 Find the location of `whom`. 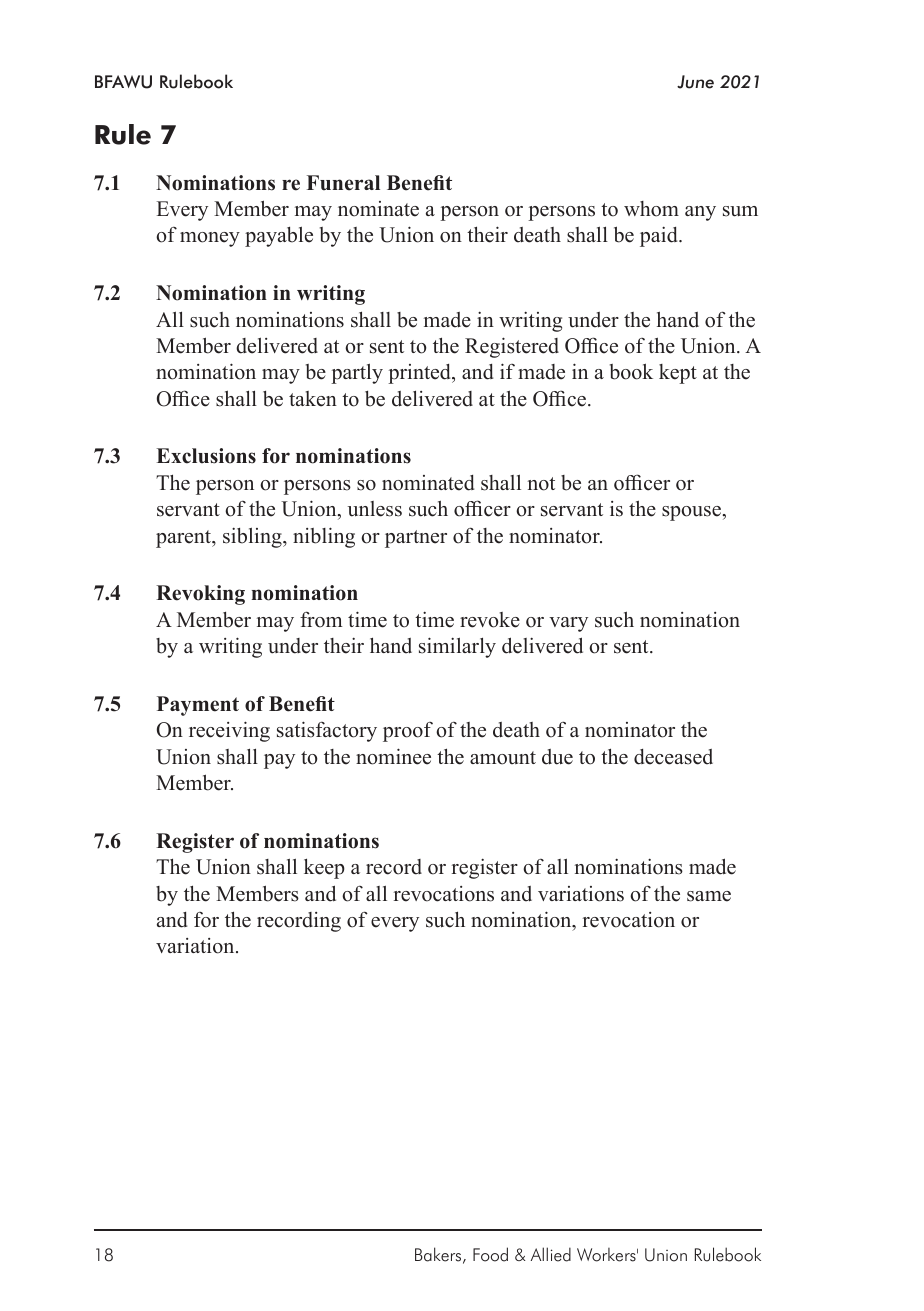

whom is located at coordinates (651, 209).
